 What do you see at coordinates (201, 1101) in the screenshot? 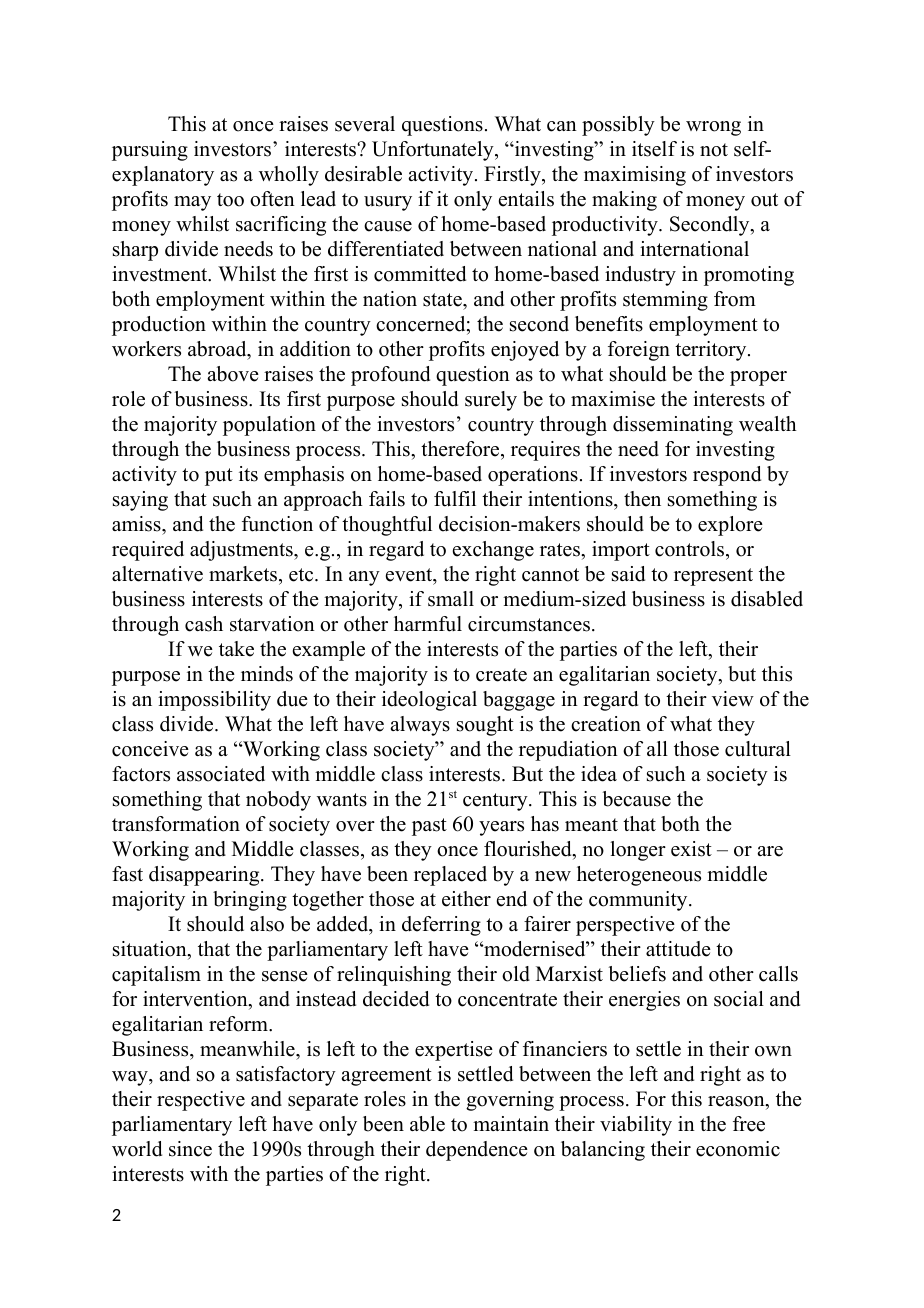
I see `respective` at bounding box center [201, 1101].
